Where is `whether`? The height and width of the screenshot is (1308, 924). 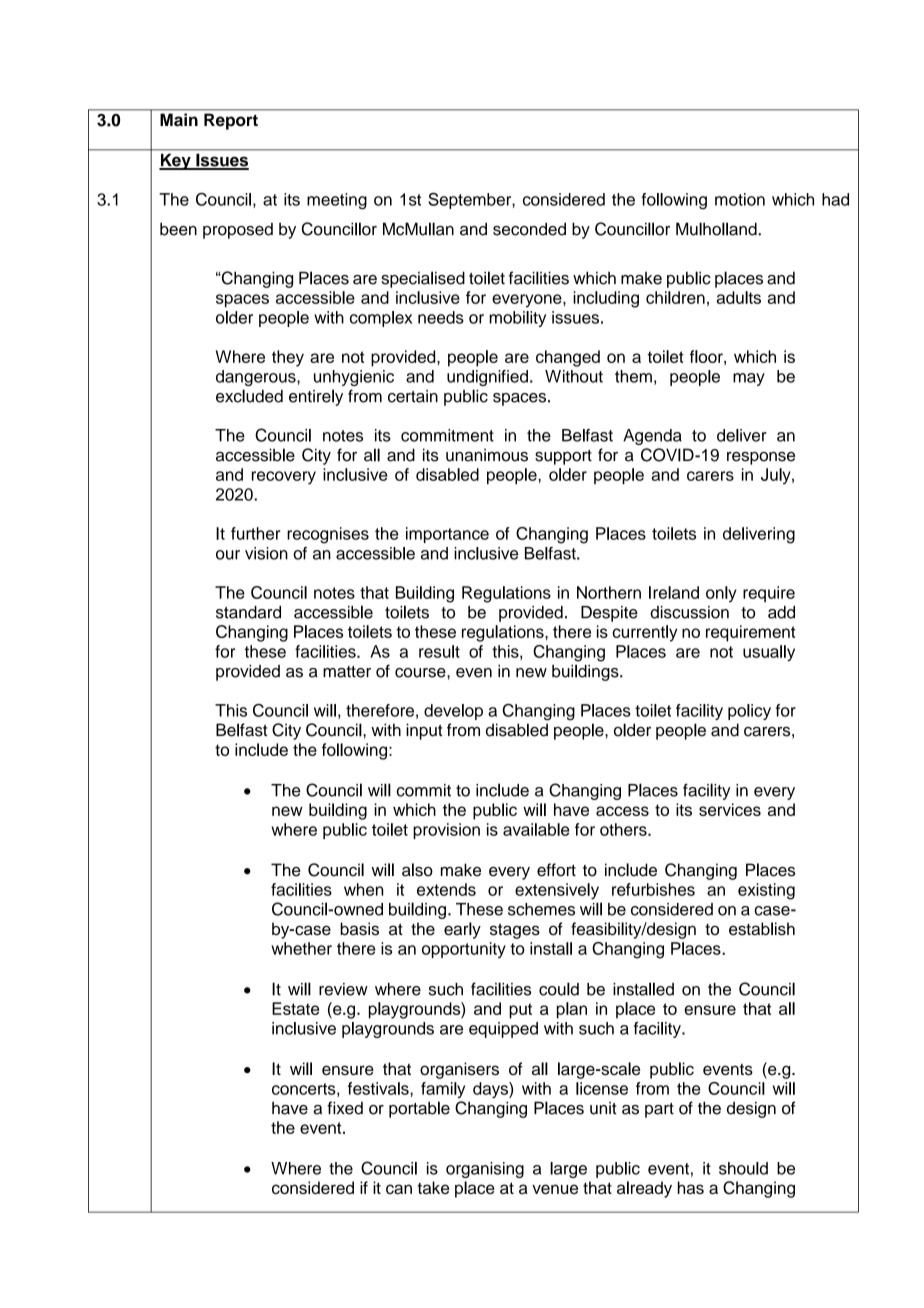
whether is located at coordinates (301, 948).
